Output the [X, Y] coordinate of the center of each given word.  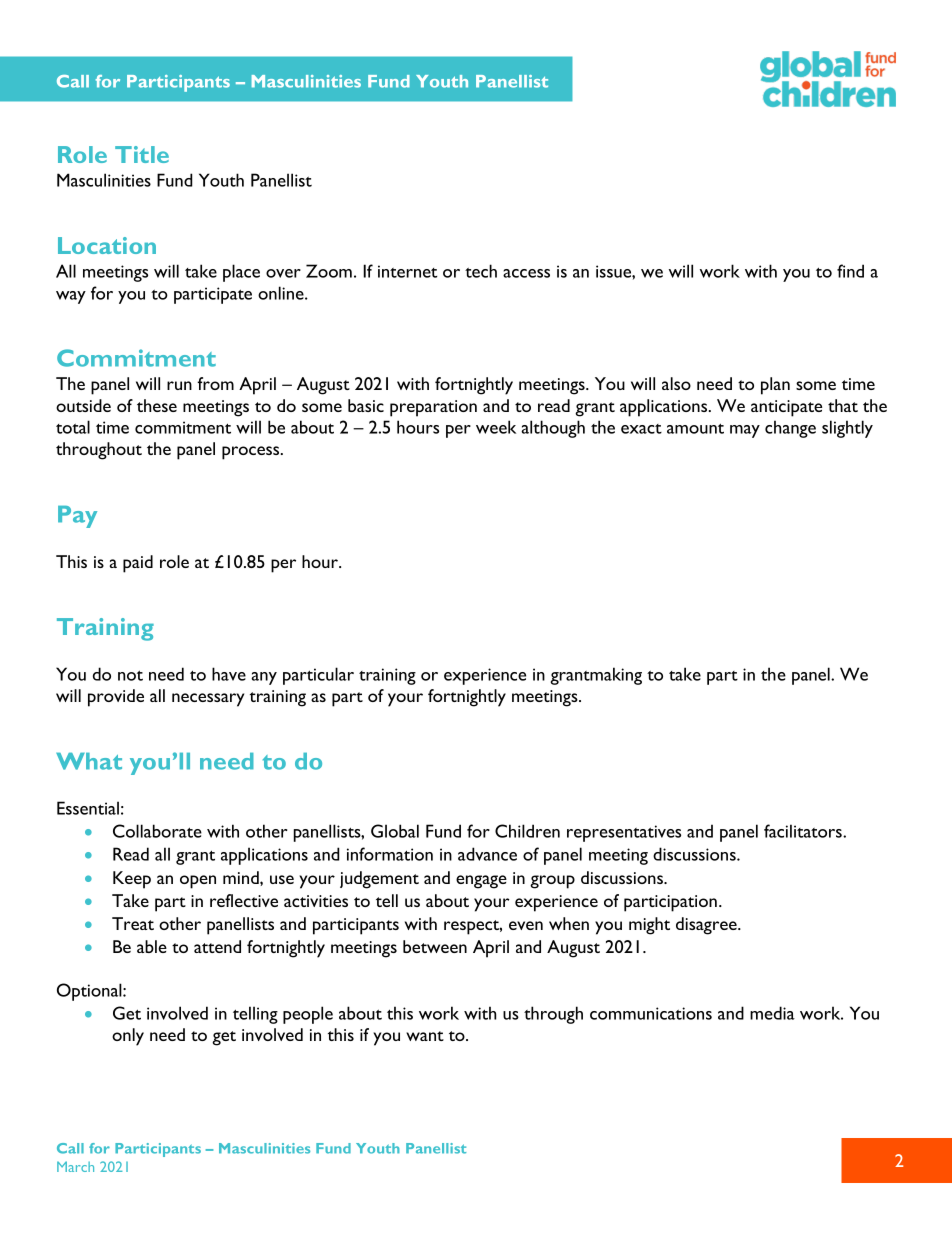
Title [142, 154]
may [745, 431]
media [772, 1013]
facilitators [804, 831]
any [264, 678]
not [130, 675]
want [425, 1036]
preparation [433, 408]
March [75, 1166]
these [157, 405]
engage [481, 882]
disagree [707, 926]
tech [481, 271]
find [850, 271]
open [198, 882]
